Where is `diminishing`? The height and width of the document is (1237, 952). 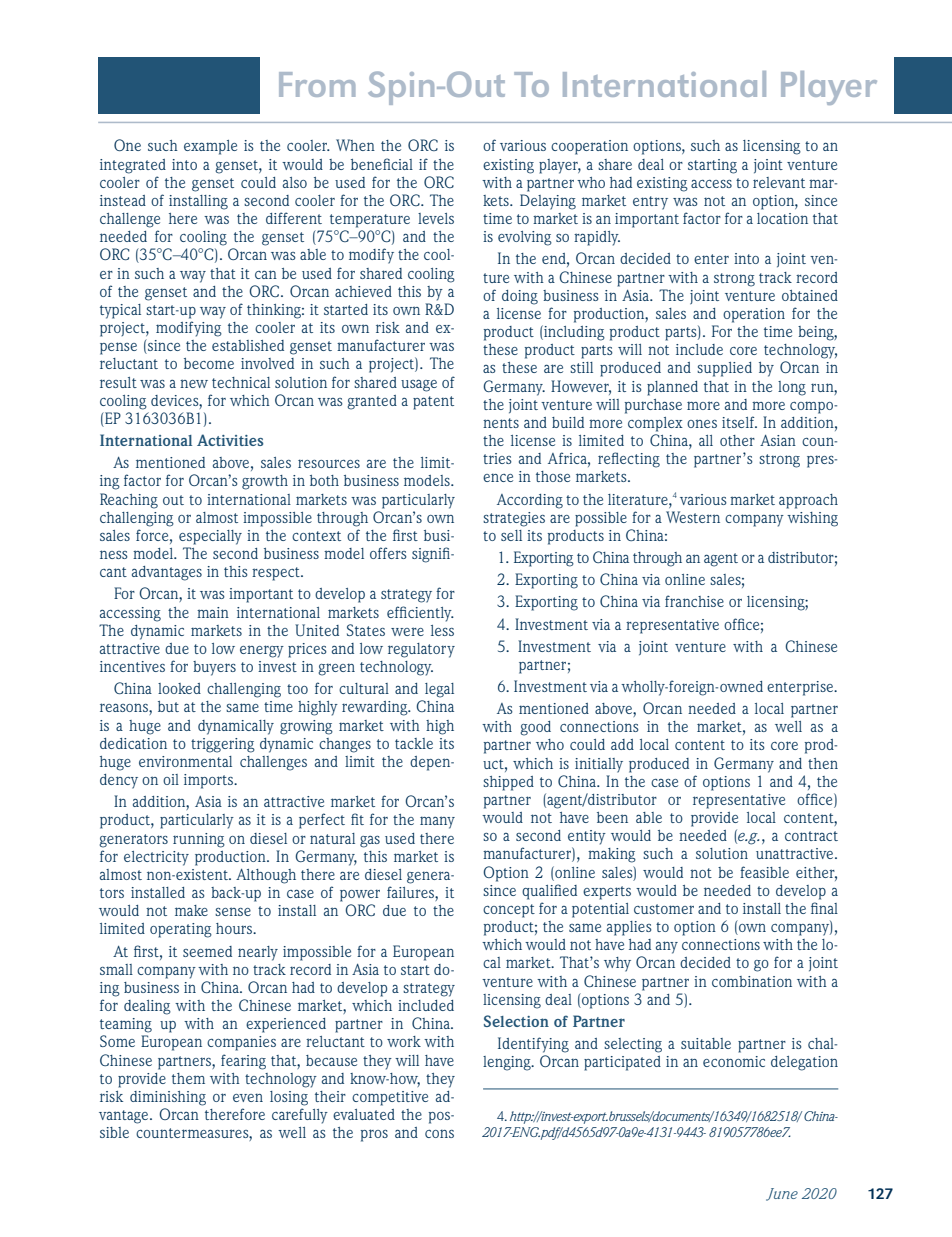 diminishing is located at coordinates (168, 1098).
